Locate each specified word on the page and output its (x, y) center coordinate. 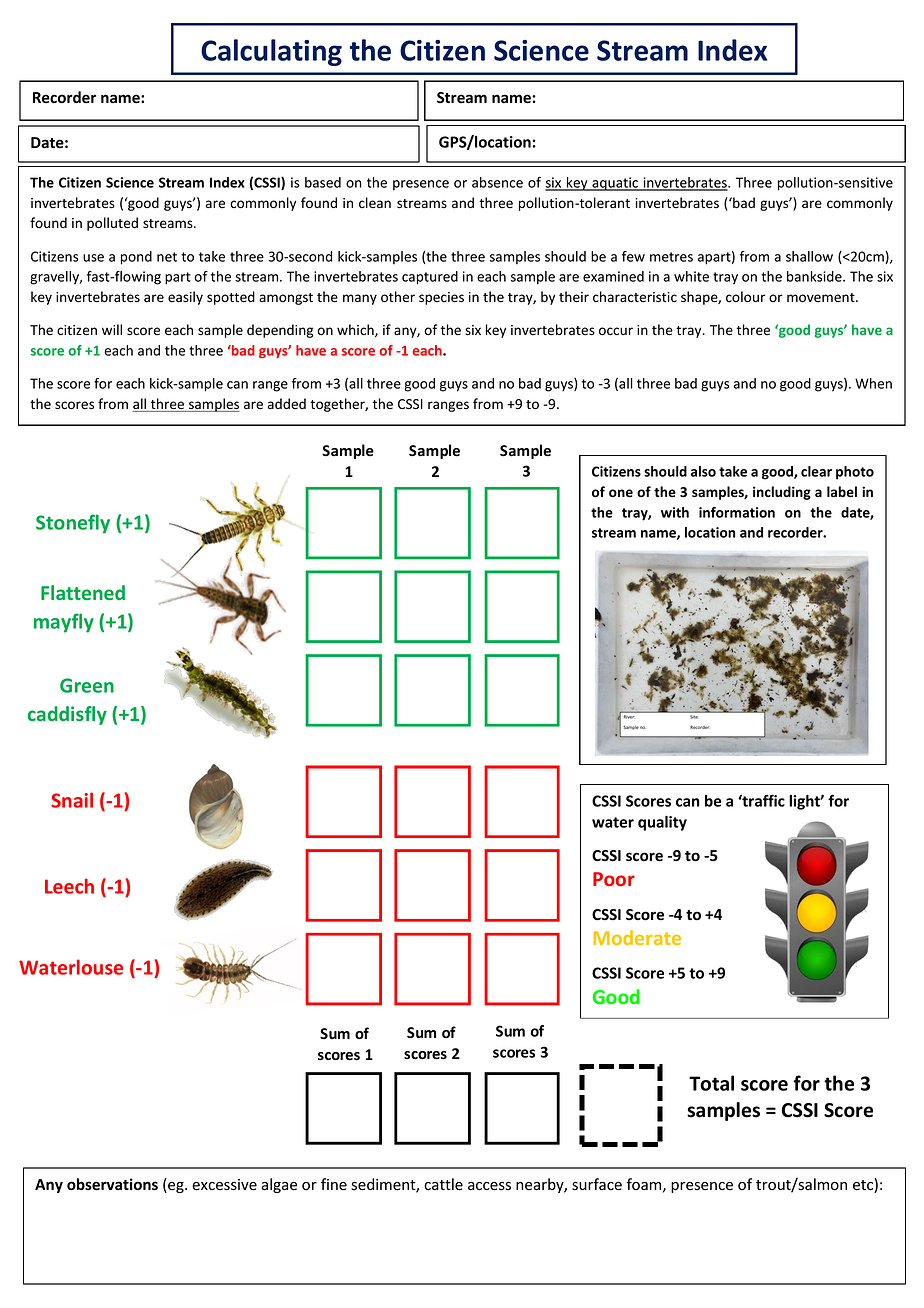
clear (816, 471)
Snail (72, 800)
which (356, 330)
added (287, 403)
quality (662, 823)
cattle (443, 1184)
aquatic (615, 184)
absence (497, 182)
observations (112, 1184)
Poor (614, 879)
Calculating (271, 52)
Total (711, 1083)
